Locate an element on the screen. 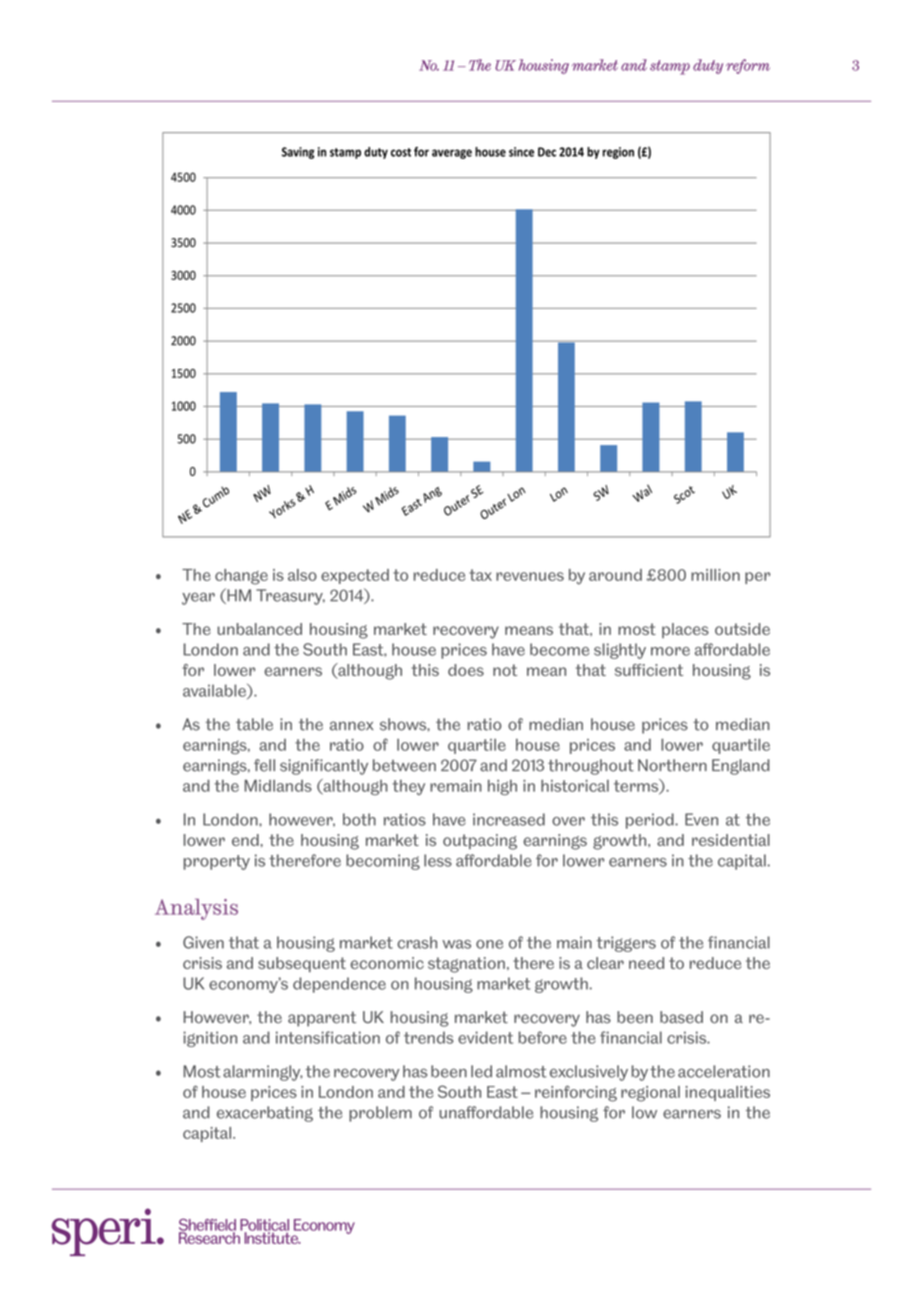 The height and width of the screenshot is (1308, 924). tax is located at coordinates (480, 575).
